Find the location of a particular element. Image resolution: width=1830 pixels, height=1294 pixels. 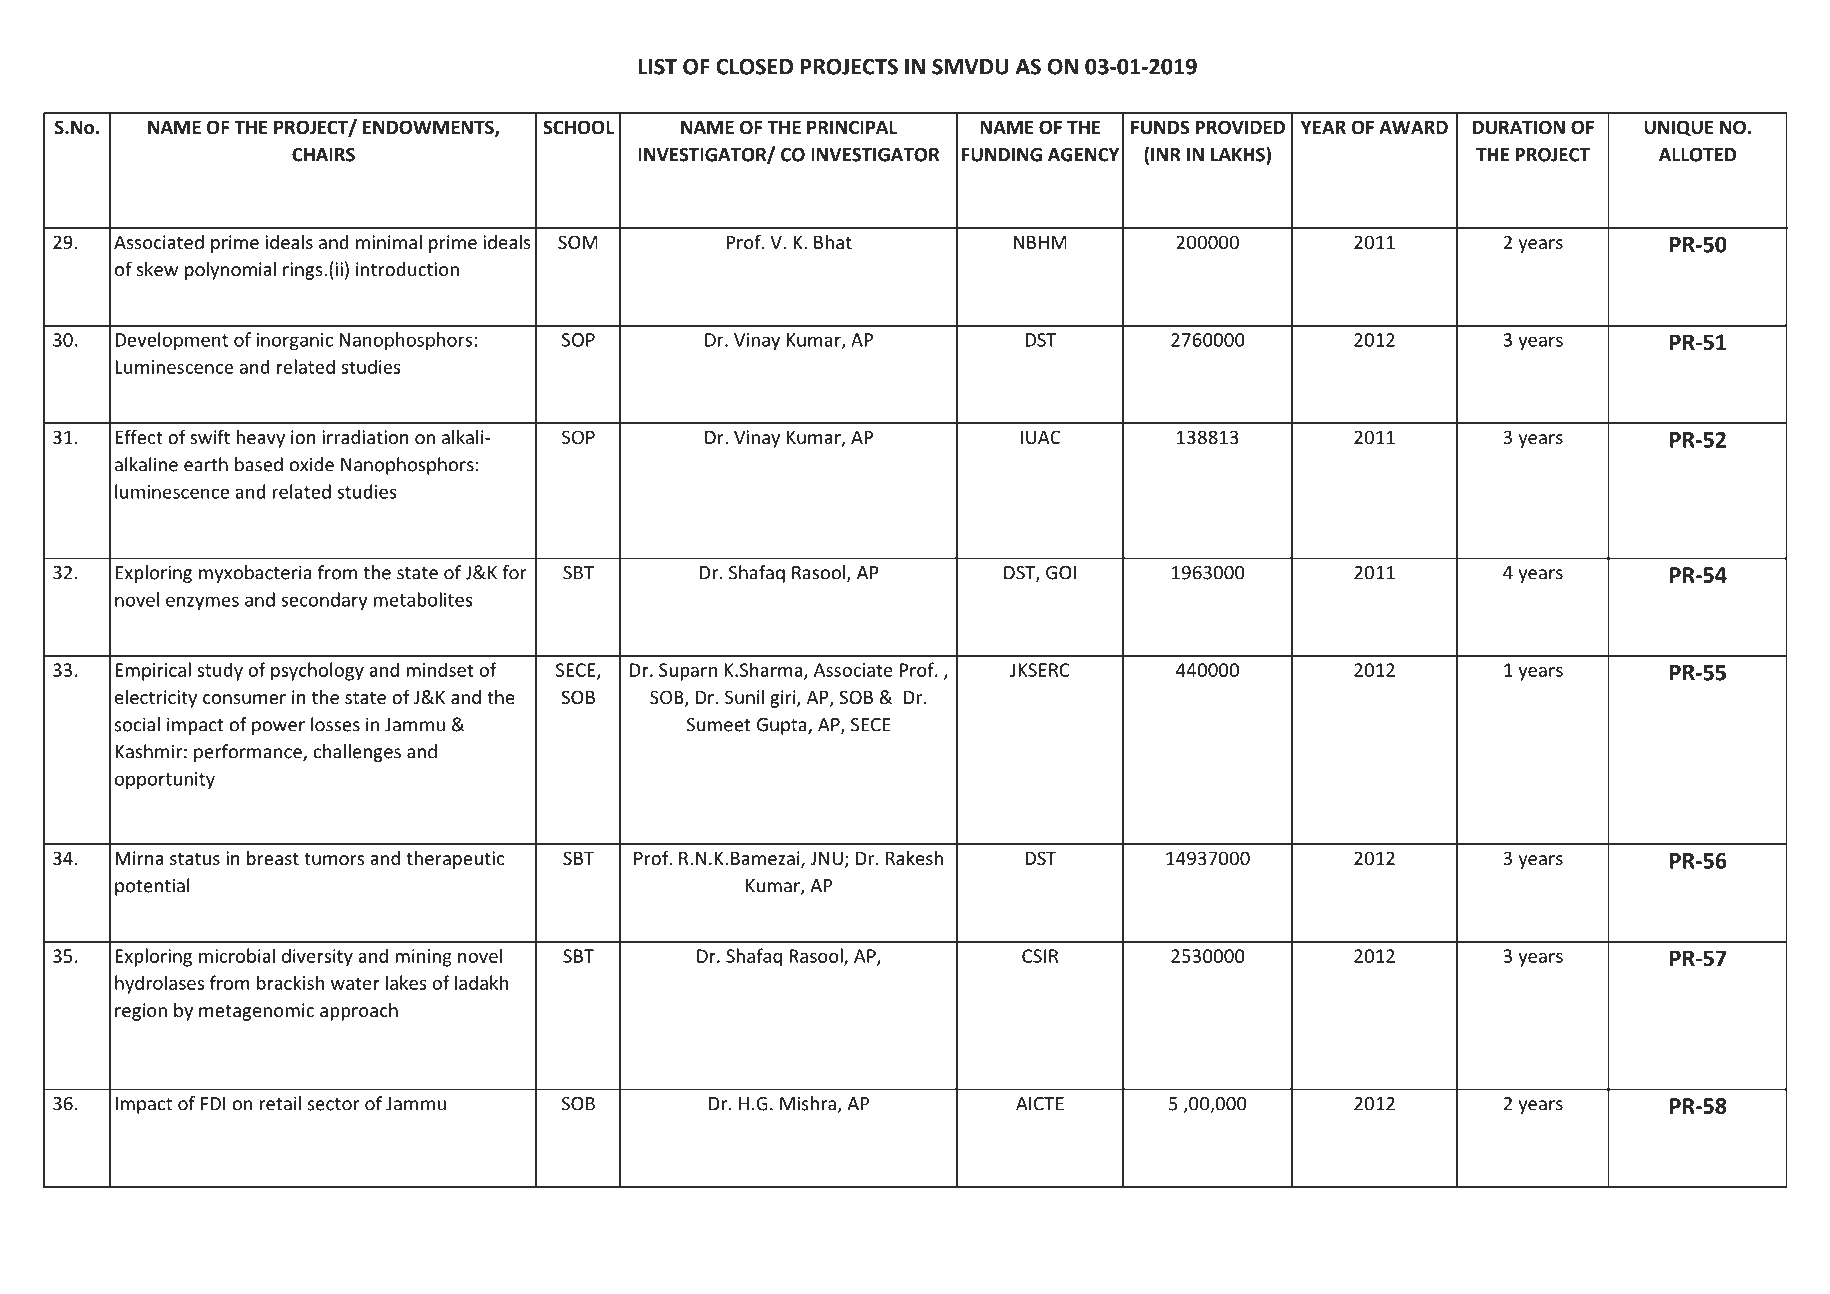

DURATION is located at coordinates (1519, 127).
